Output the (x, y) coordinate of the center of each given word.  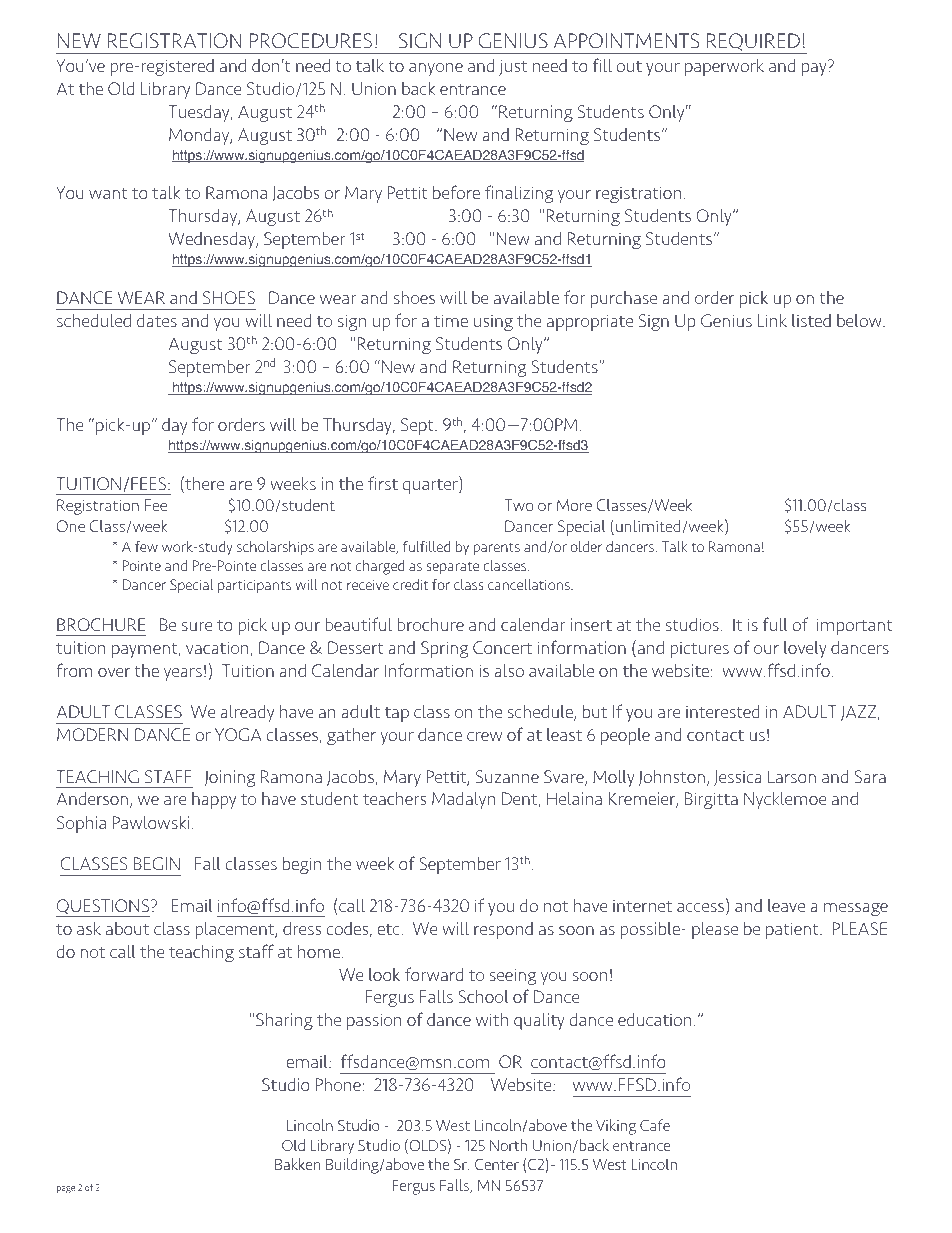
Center (497, 1164)
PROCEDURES (311, 41)
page (66, 1189)
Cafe (655, 1125)
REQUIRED (753, 43)
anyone (436, 69)
